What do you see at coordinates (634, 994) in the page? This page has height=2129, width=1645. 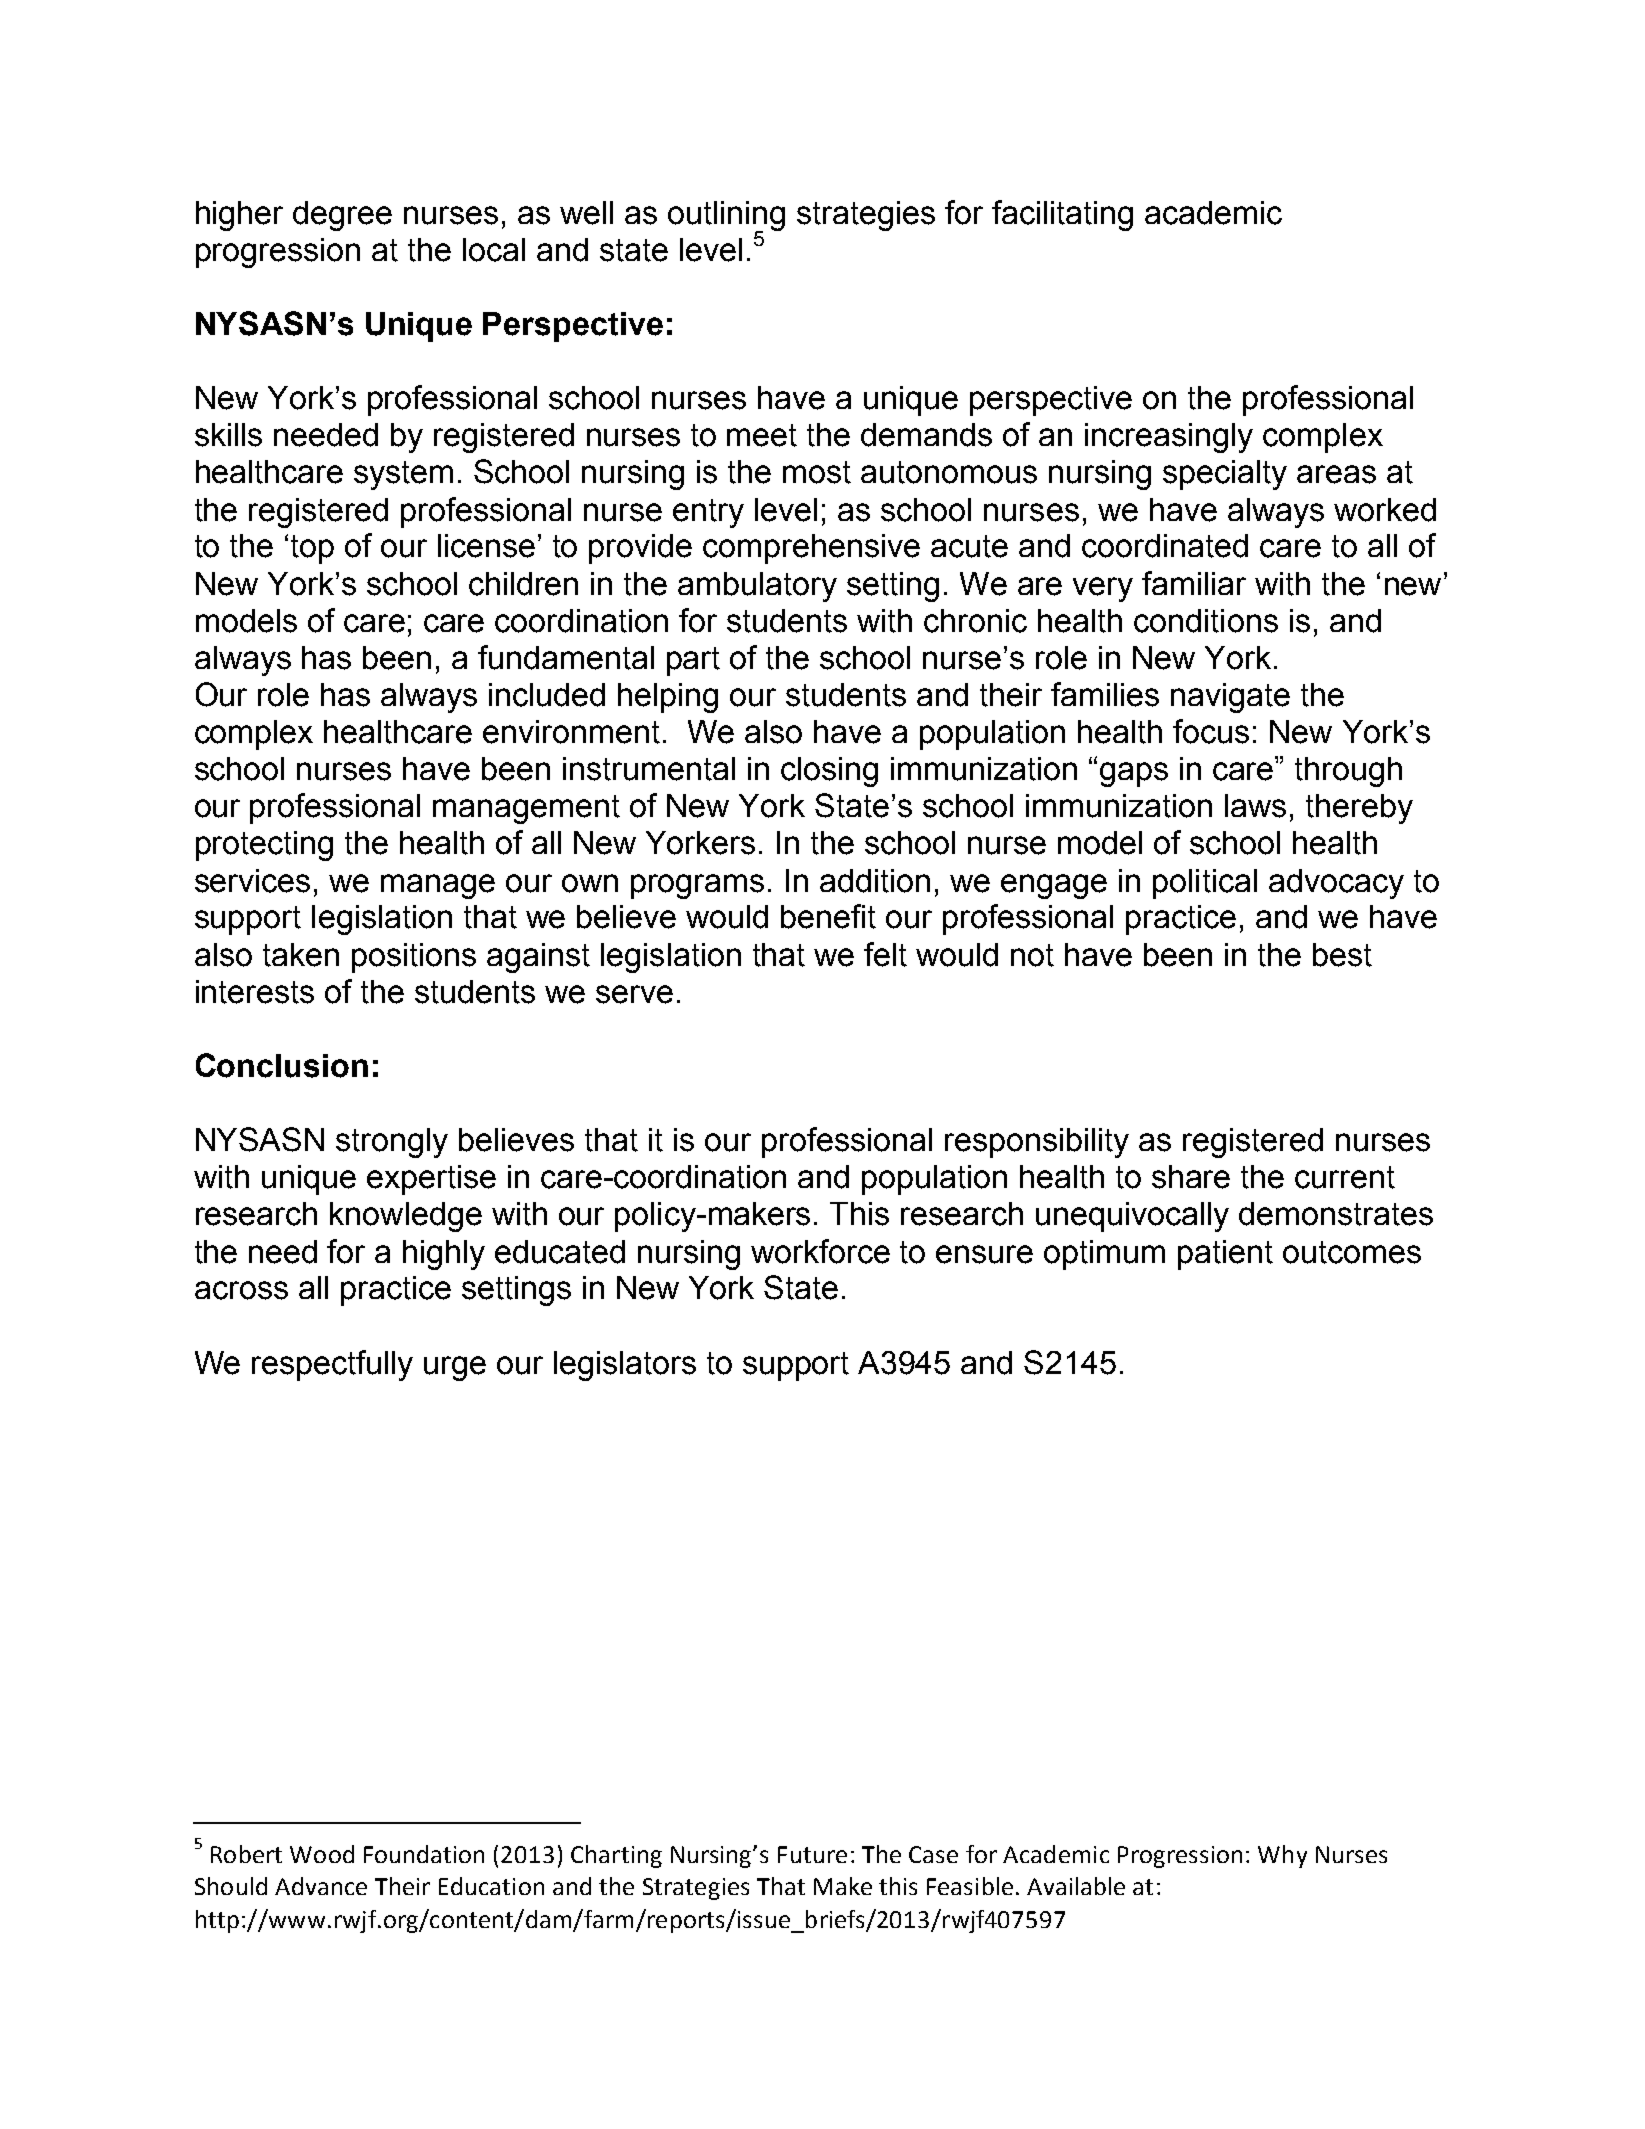 I see `serve` at bounding box center [634, 994].
